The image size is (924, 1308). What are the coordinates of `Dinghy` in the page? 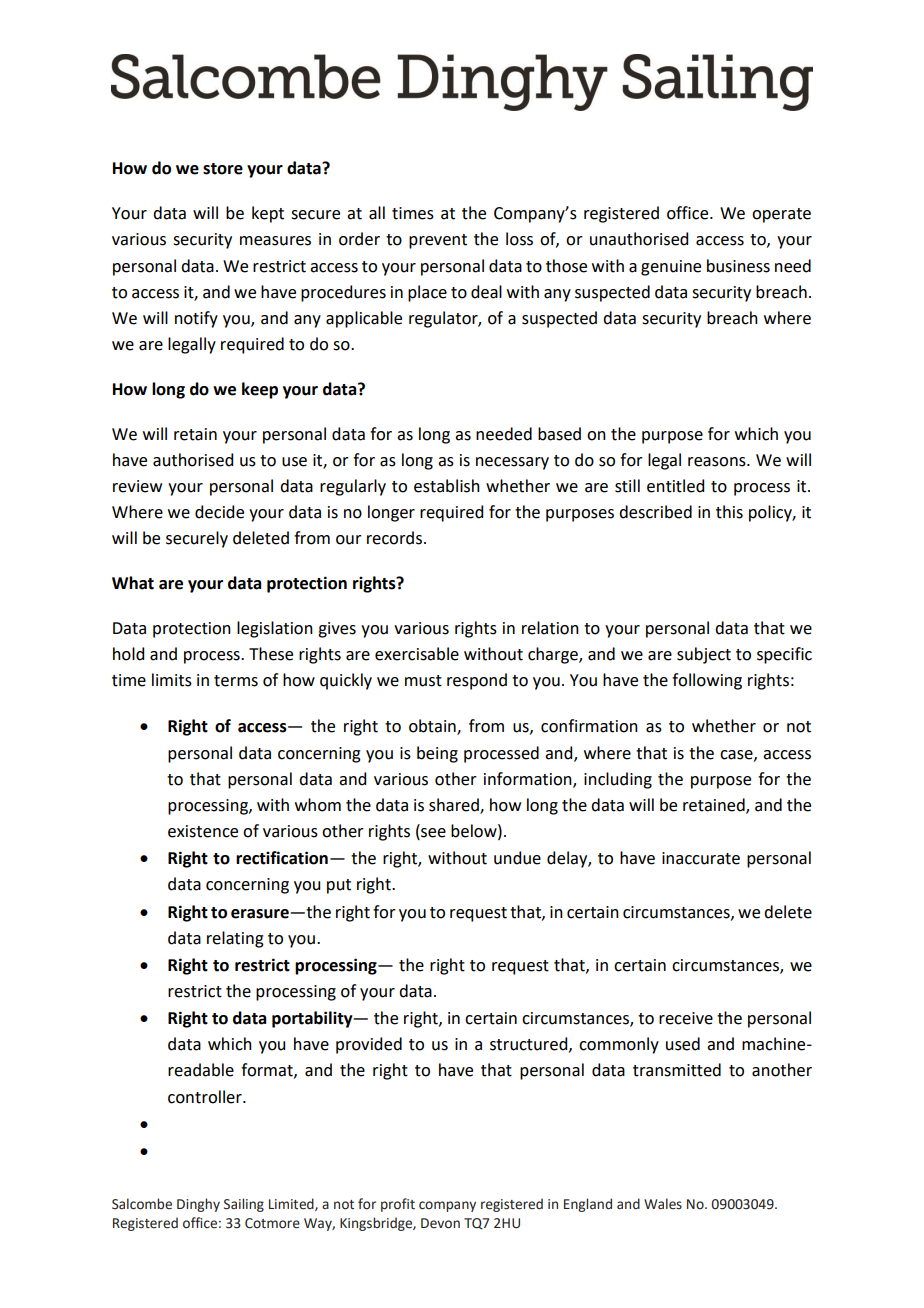 It's located at (198, 1205).
